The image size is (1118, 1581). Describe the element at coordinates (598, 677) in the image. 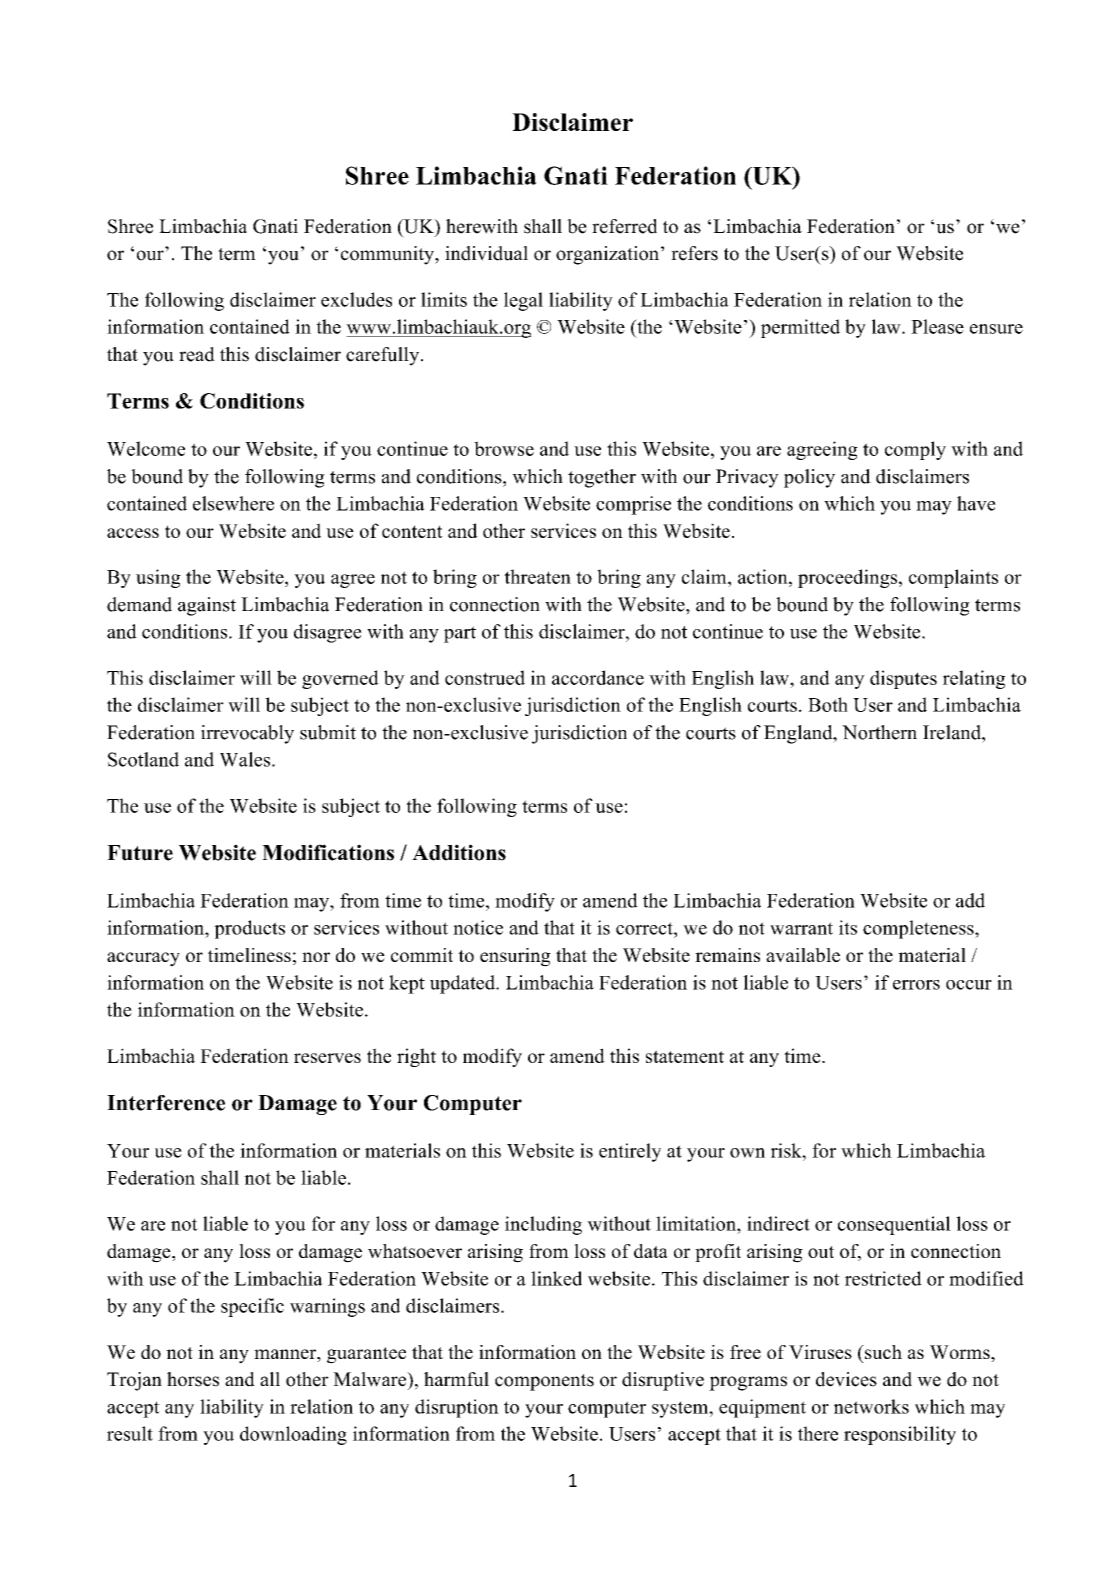

I see `accordance` at that location.
